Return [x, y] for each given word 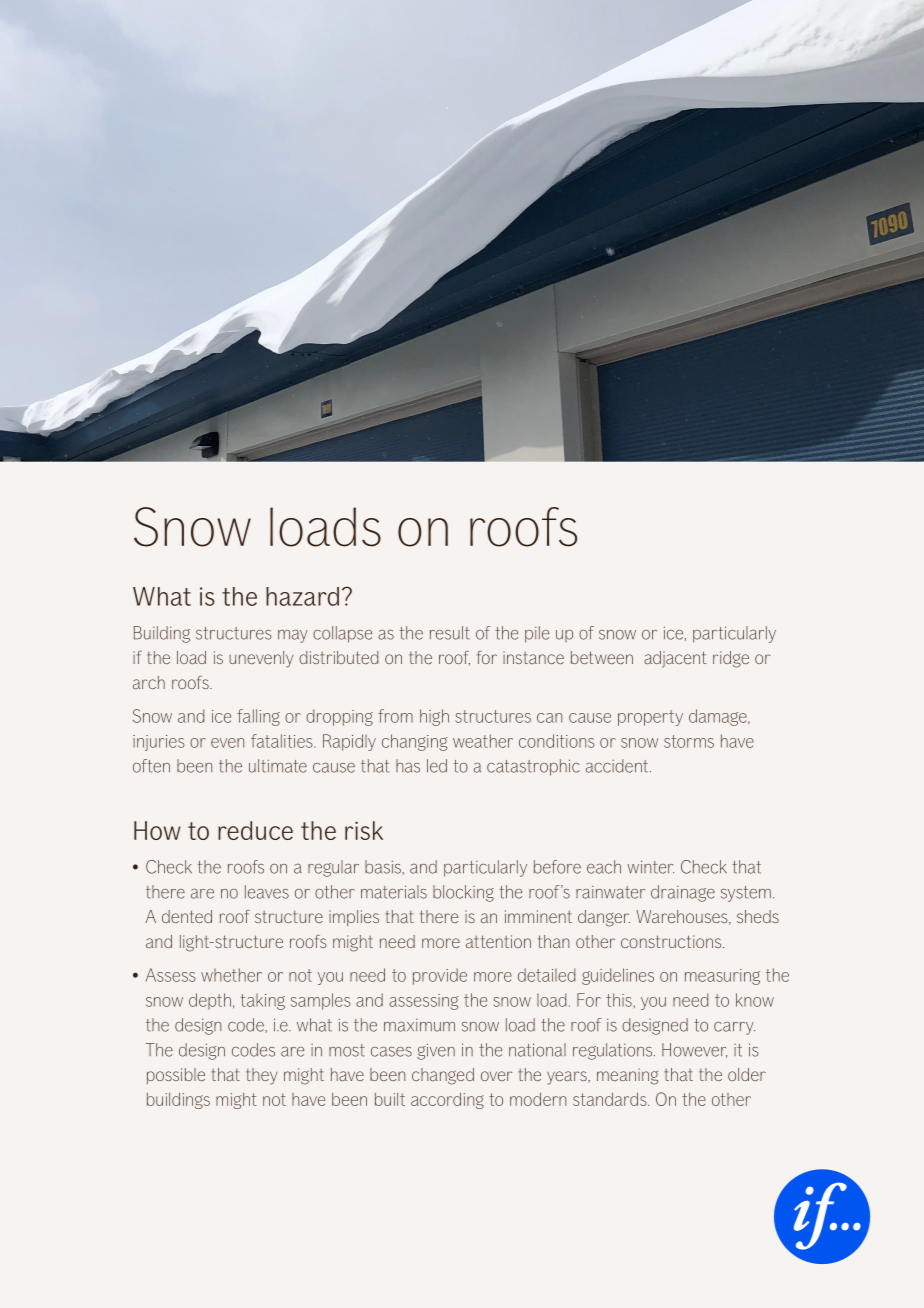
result [450, 633]
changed [443, 1076]
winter [650, 867]
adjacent [675, 659]
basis [384, 867]
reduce [255, 830]
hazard [302, 596]
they [261, 1076]
